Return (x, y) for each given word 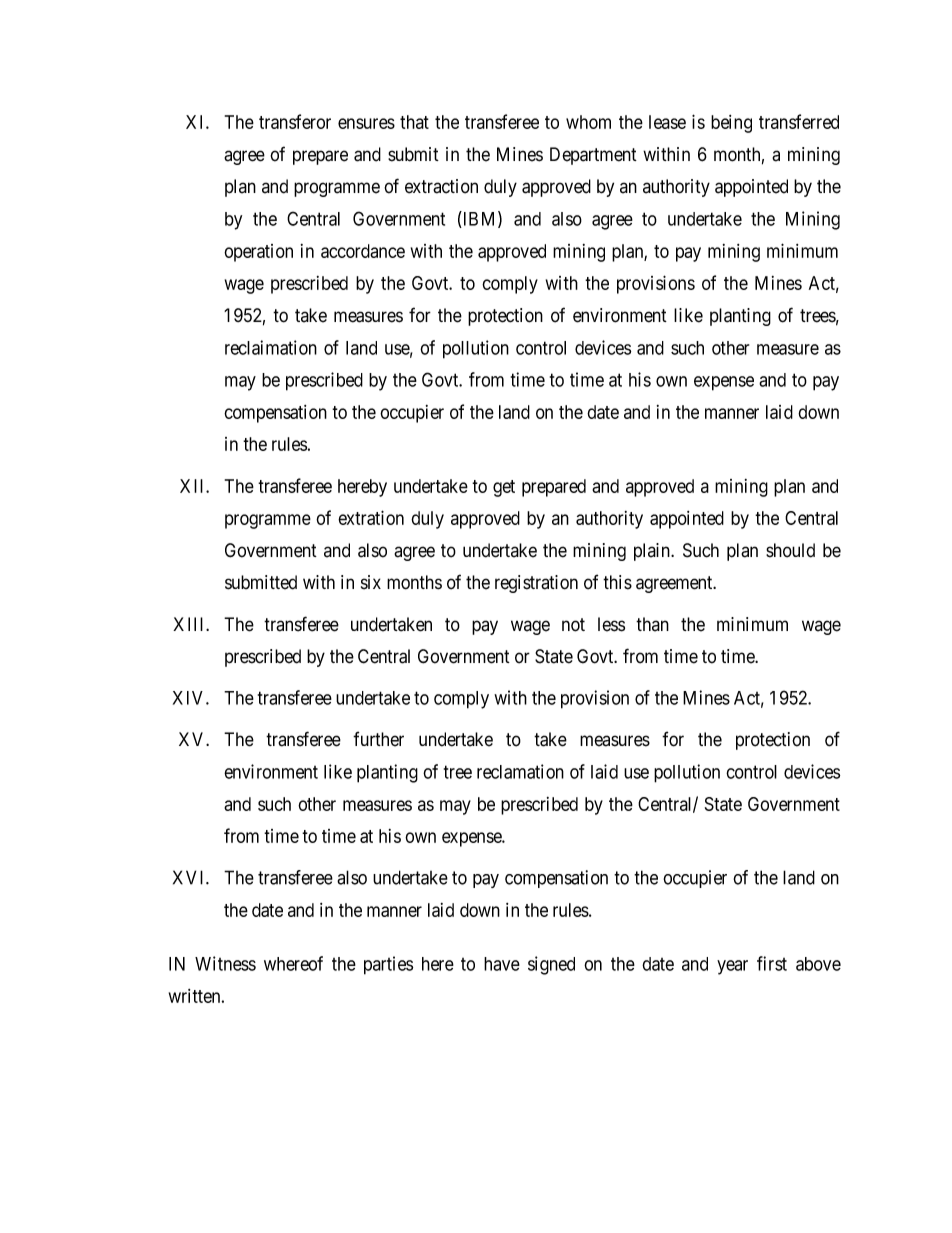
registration (536, 584)
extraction (441, 186)
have (502, 964)
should (790, 550)
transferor (295, 121)
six (371, 582)
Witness (225, 963)
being (731, 124)
